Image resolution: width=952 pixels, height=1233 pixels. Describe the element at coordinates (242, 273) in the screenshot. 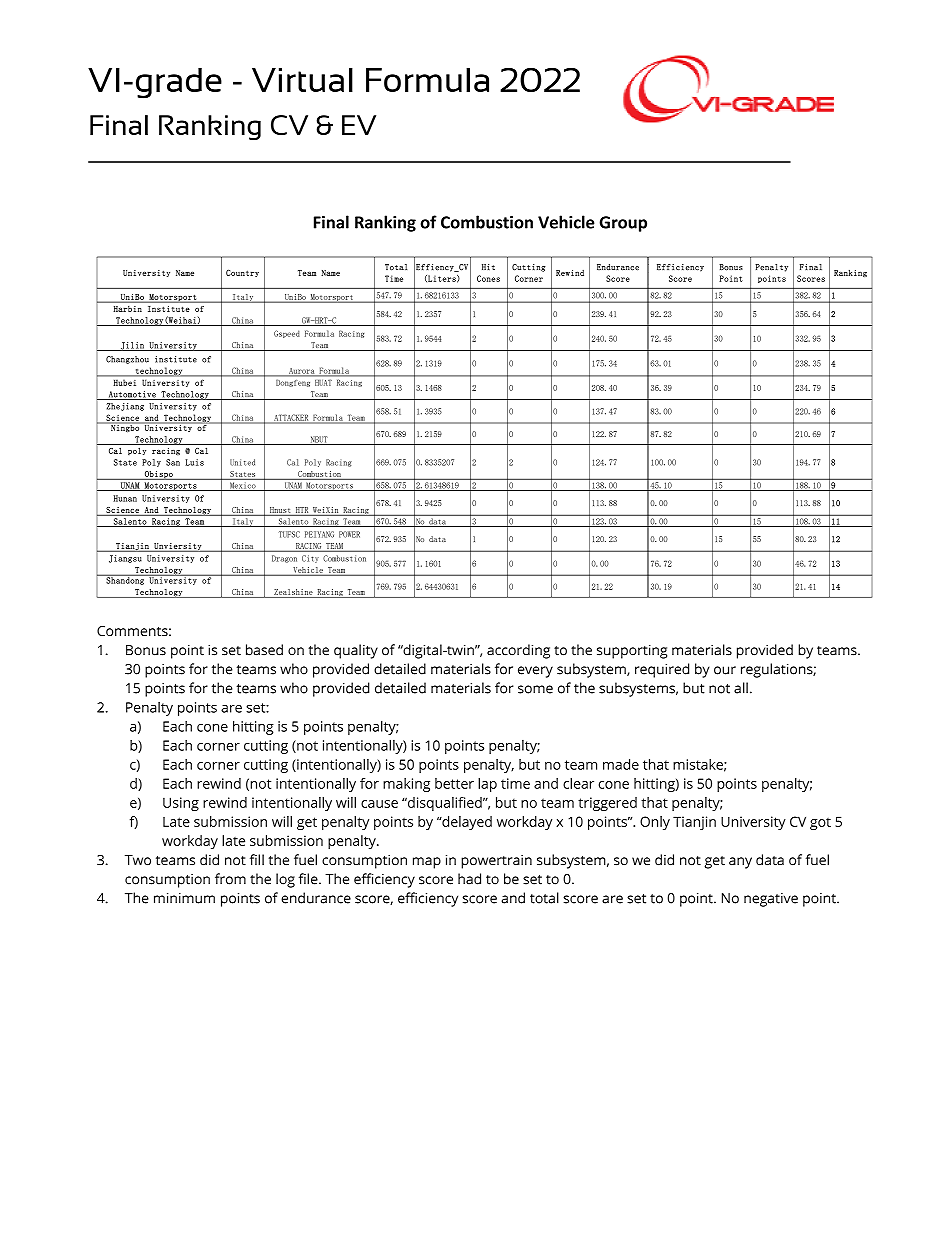

I see `Country` at that location.
